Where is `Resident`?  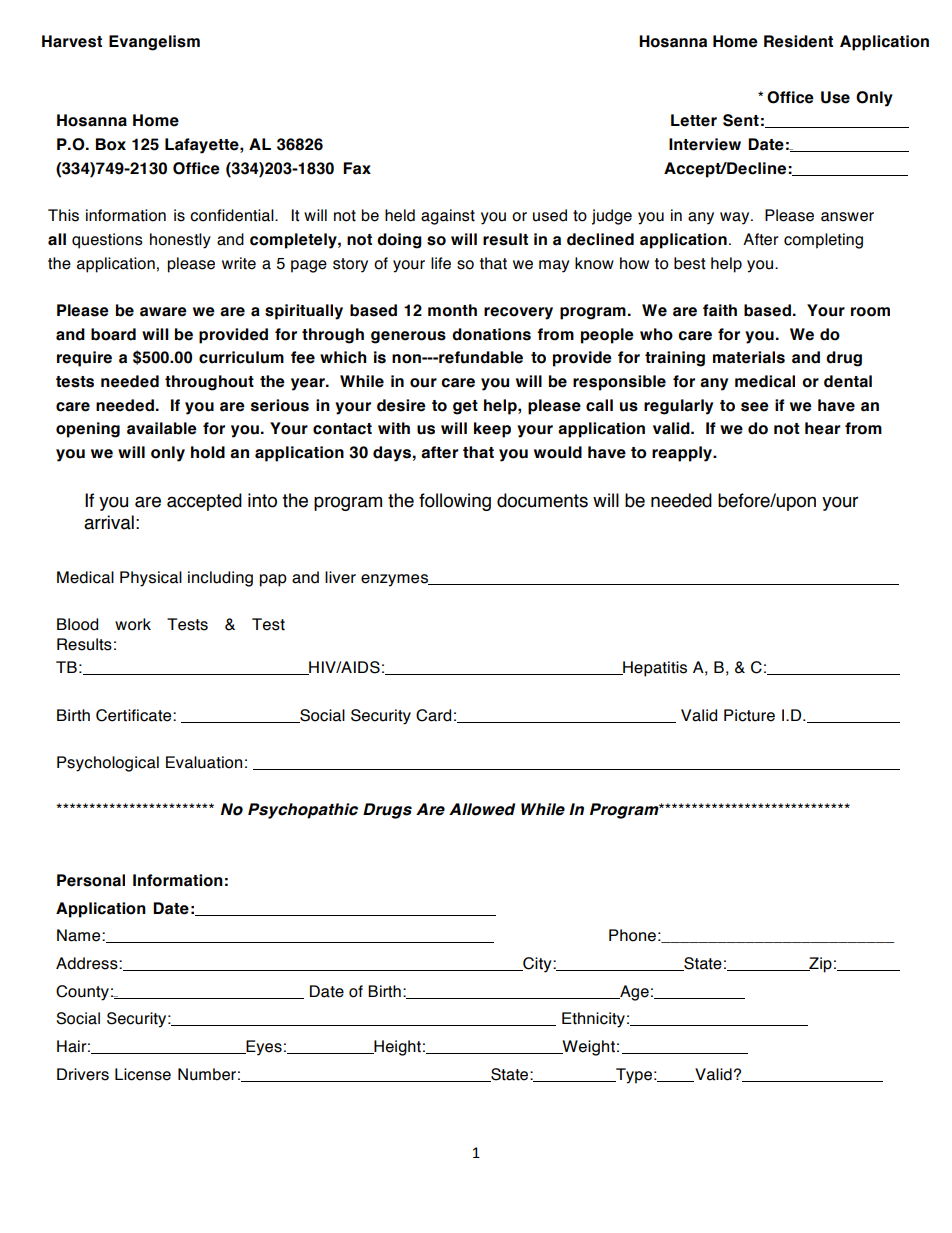 Resident is located at coordinates (798, 41).
